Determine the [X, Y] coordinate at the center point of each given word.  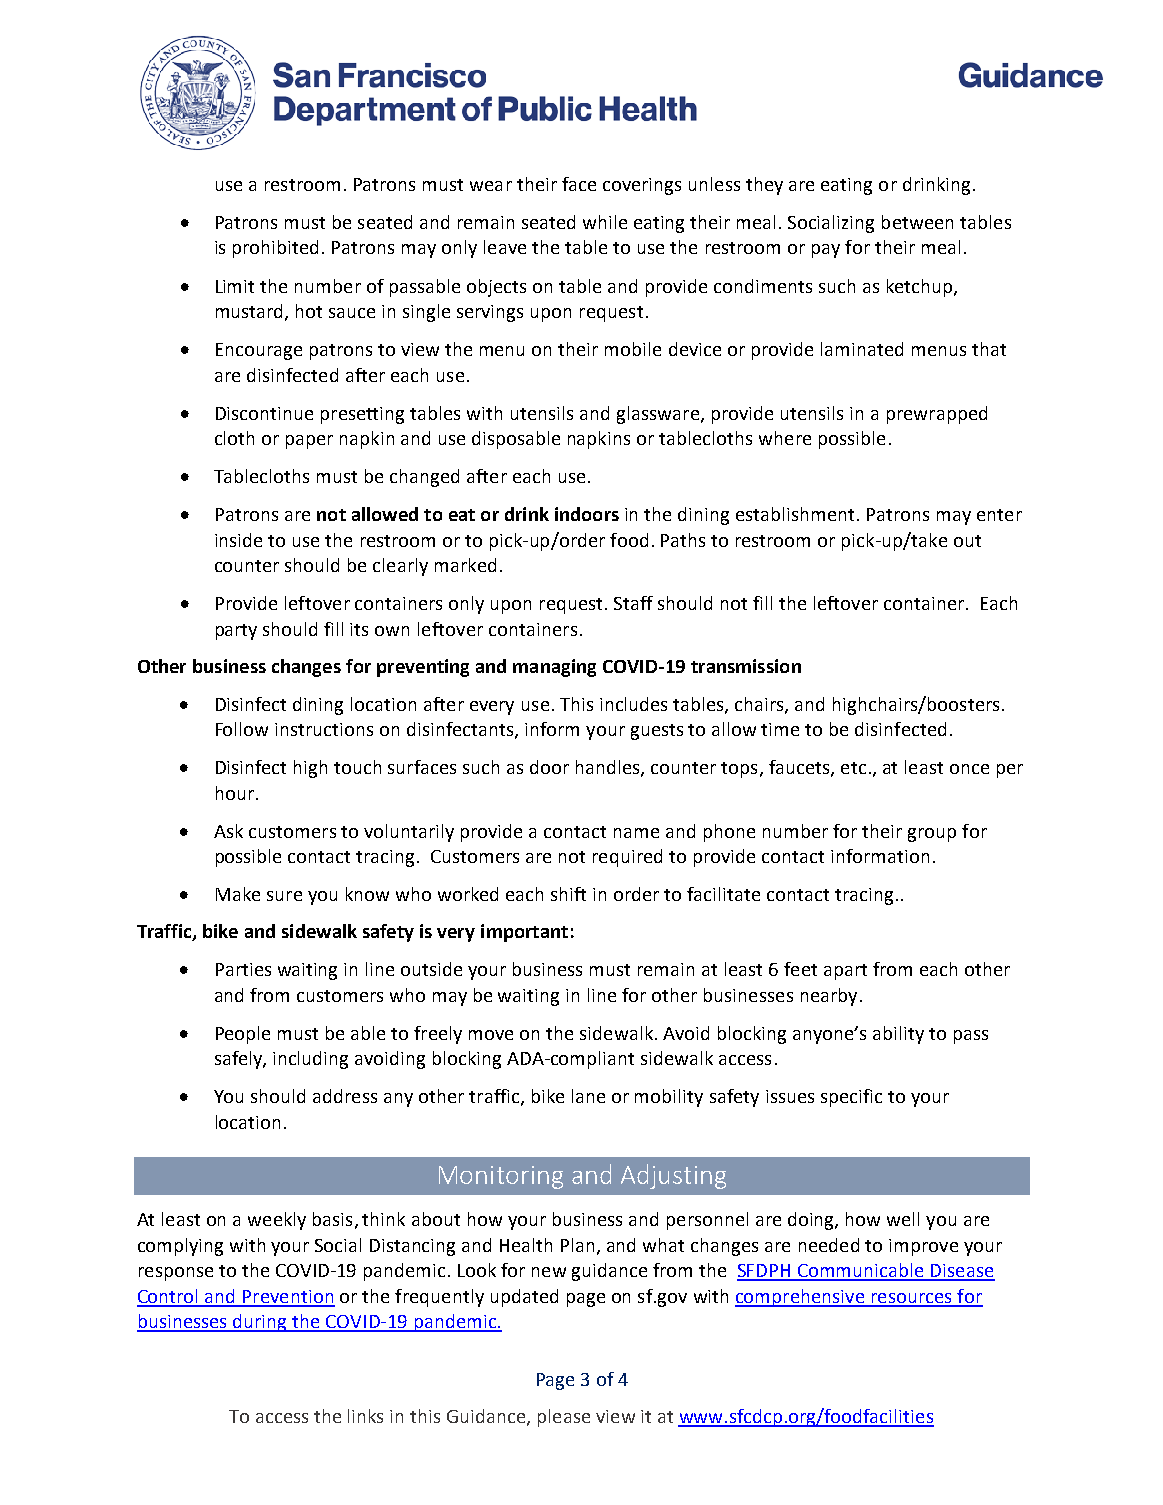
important [524, 933]
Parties [243, 969]
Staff [633, 603]
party [236, 632]
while [605, 222]
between [917, 222]
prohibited [275, 249]
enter [999, 515]
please [564, 1418]
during [260, 1323]
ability [898, 1035]
